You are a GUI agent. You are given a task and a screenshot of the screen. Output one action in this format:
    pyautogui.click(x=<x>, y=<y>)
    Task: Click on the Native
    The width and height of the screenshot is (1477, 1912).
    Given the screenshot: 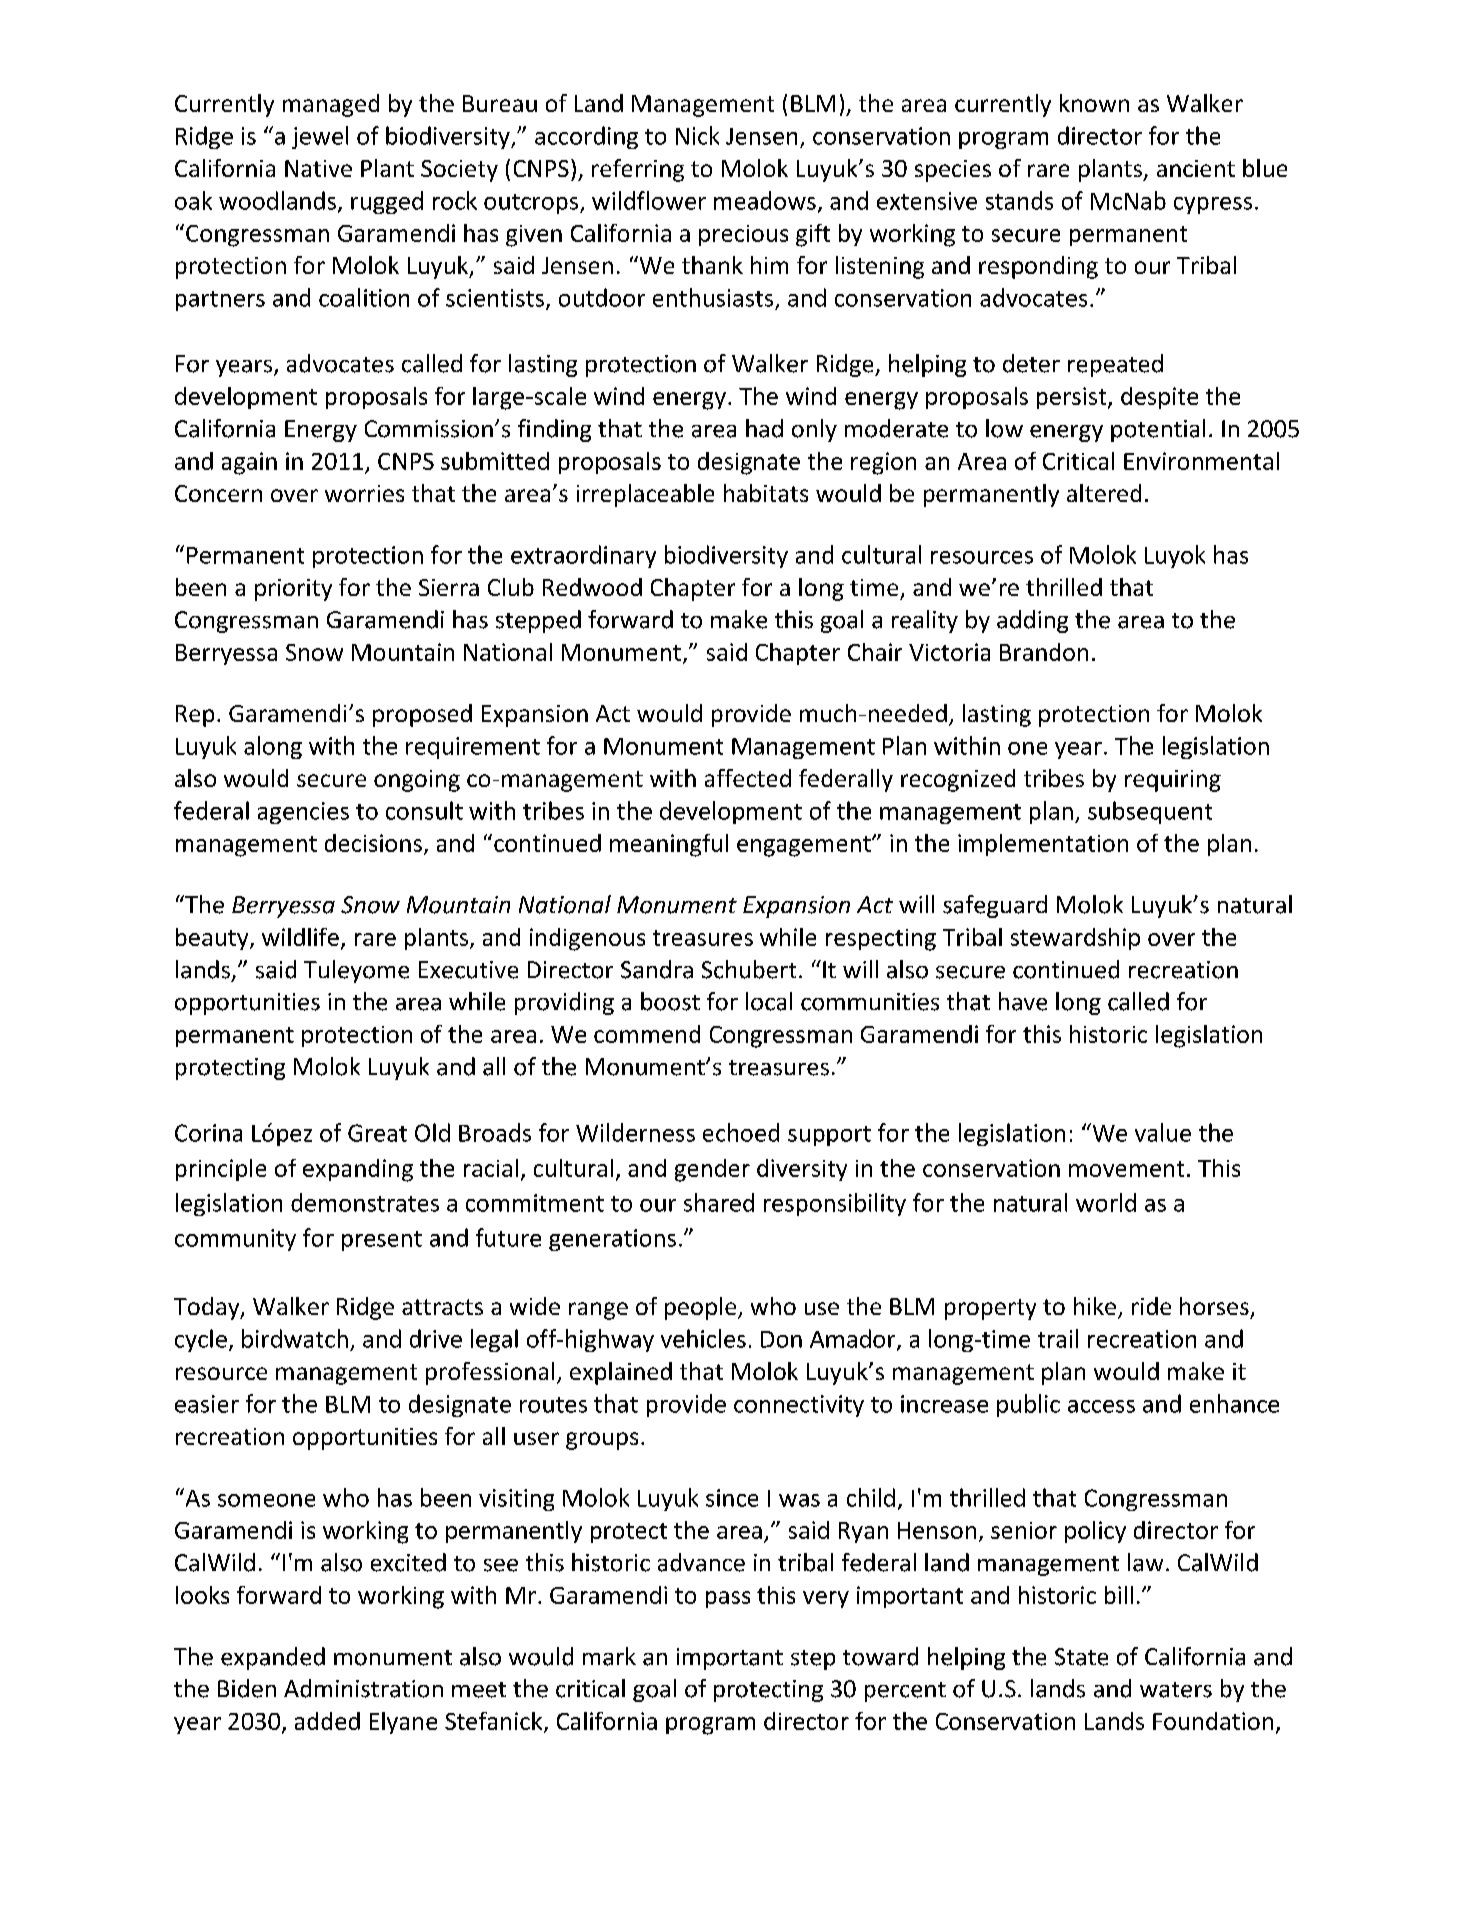 What is the action you would take?
    pyautogui.click(x=318, y=168)
